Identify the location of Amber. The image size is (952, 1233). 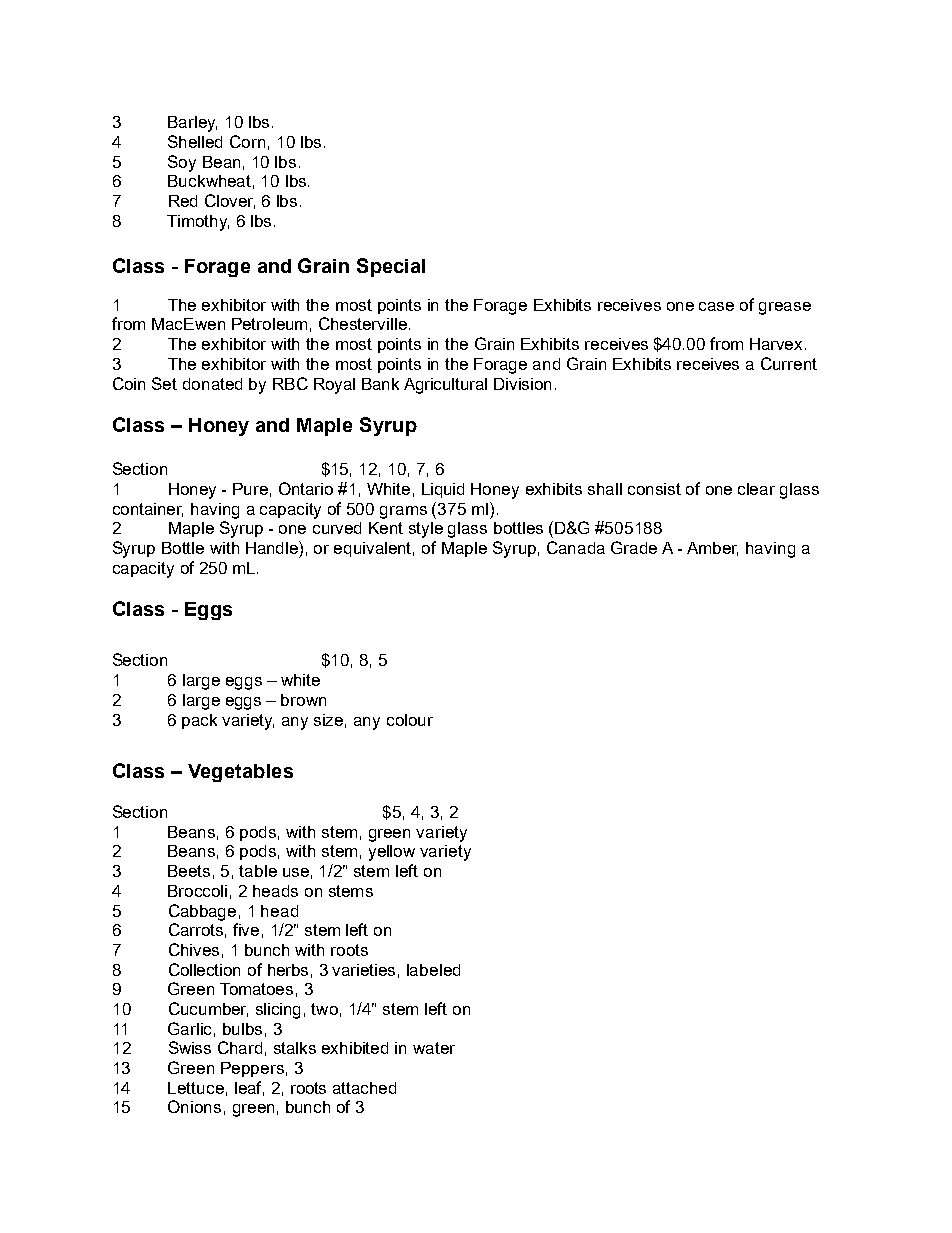
(712, 549).
